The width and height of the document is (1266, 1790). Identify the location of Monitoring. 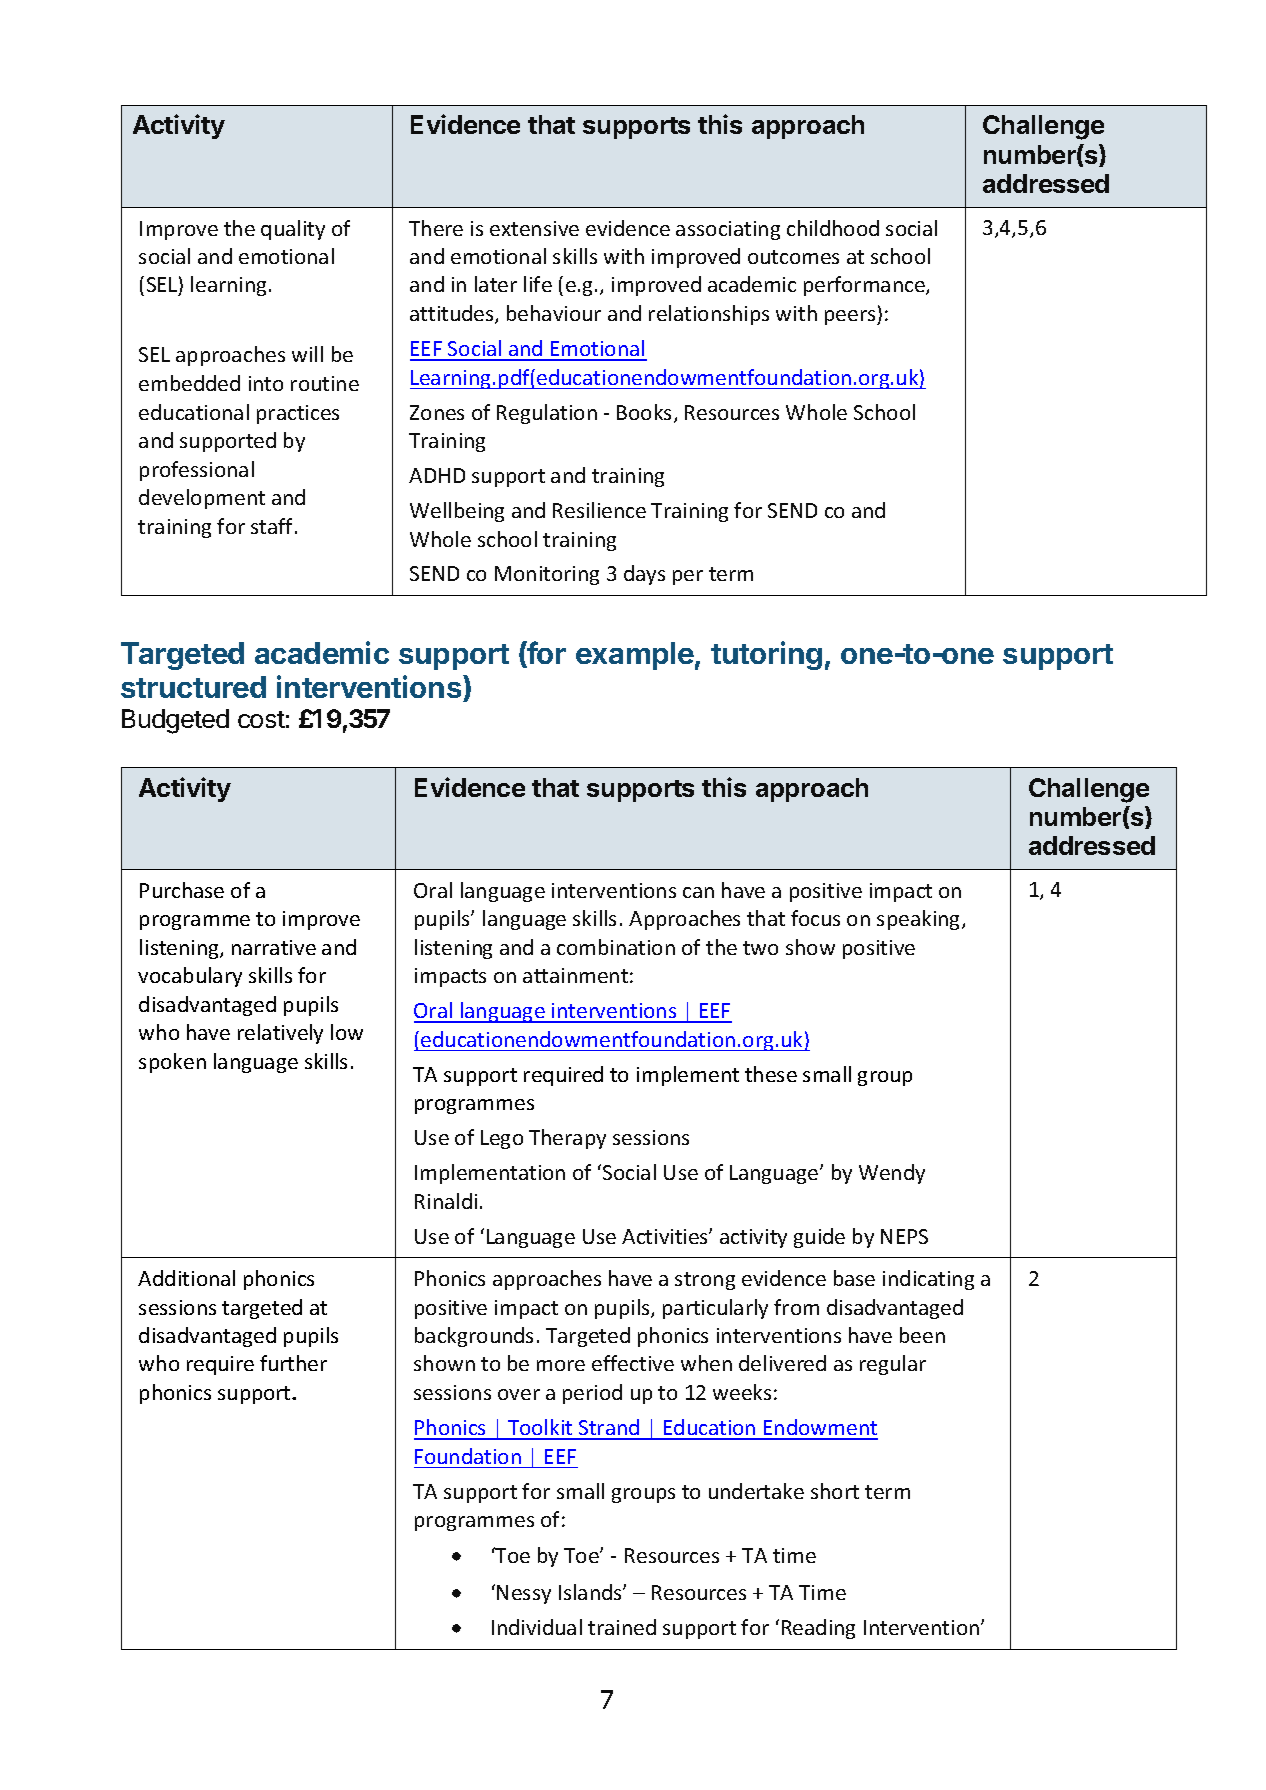
(547, 575).
